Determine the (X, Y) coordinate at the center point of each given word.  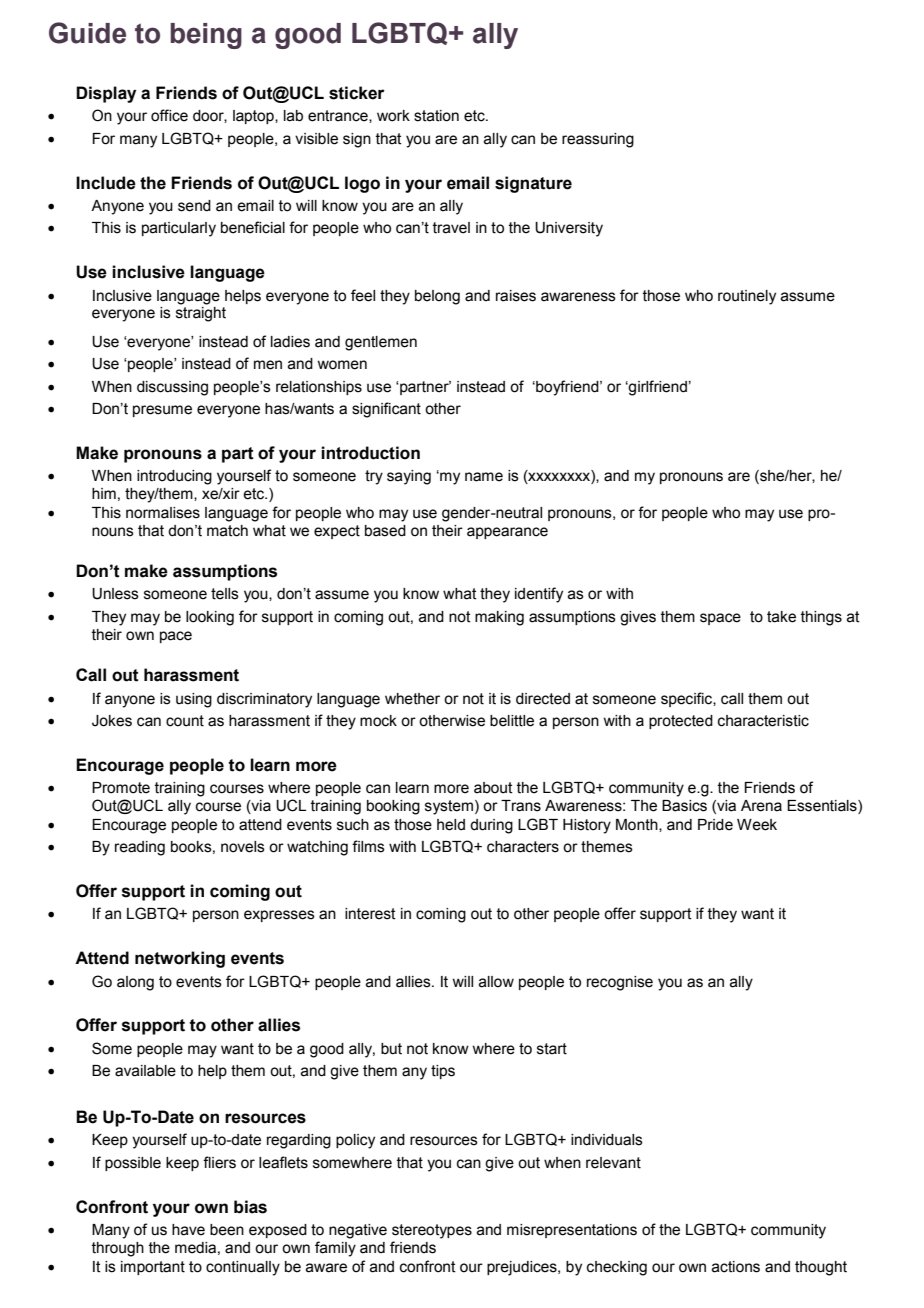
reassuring (598, 140)
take (781, 617)
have (188, 1230)
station (436, 116)
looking (210, 618)
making (499, 618)
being (206, 36)
